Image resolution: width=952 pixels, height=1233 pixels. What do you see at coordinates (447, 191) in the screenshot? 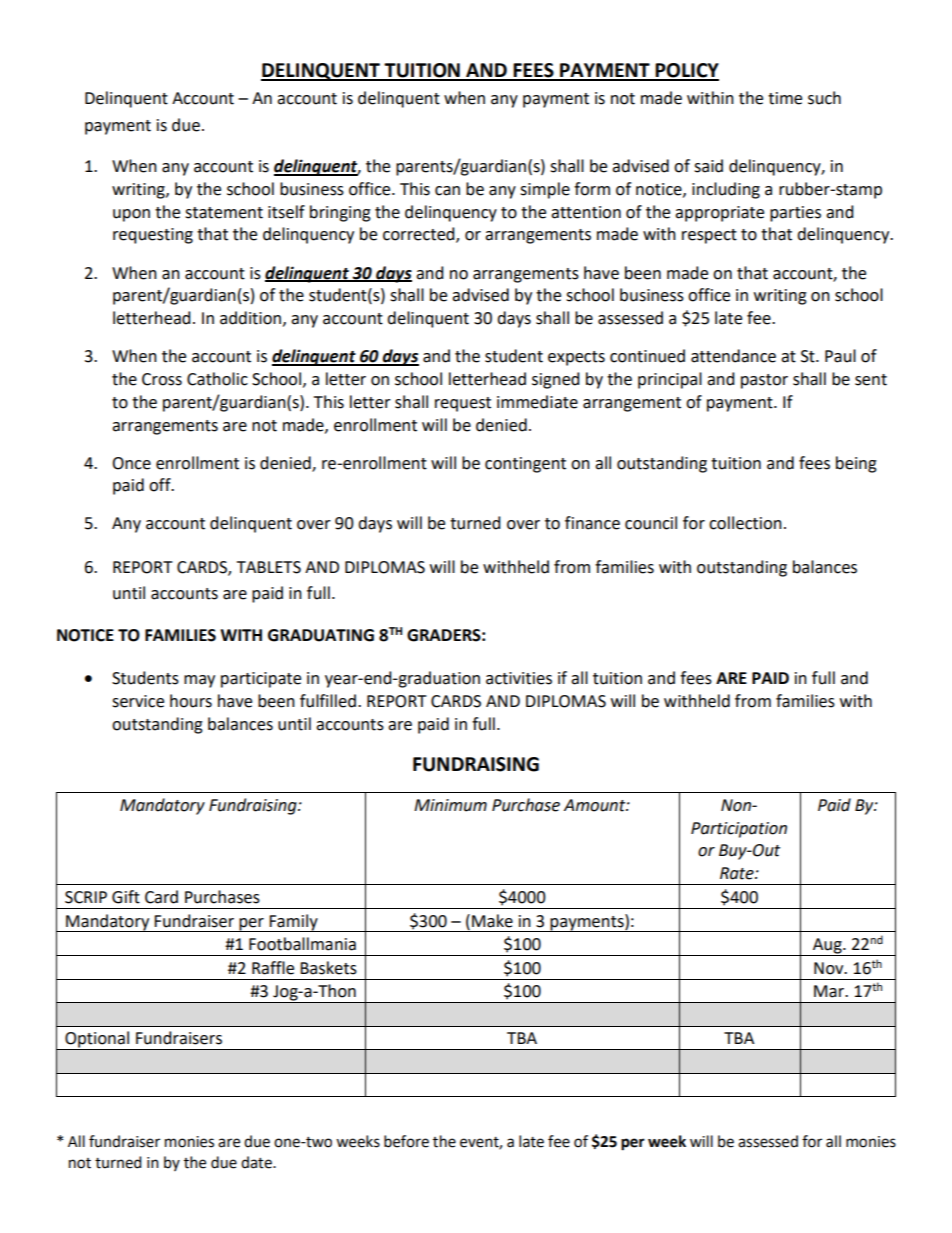
I see `can` at bounding box center [447, 191].
